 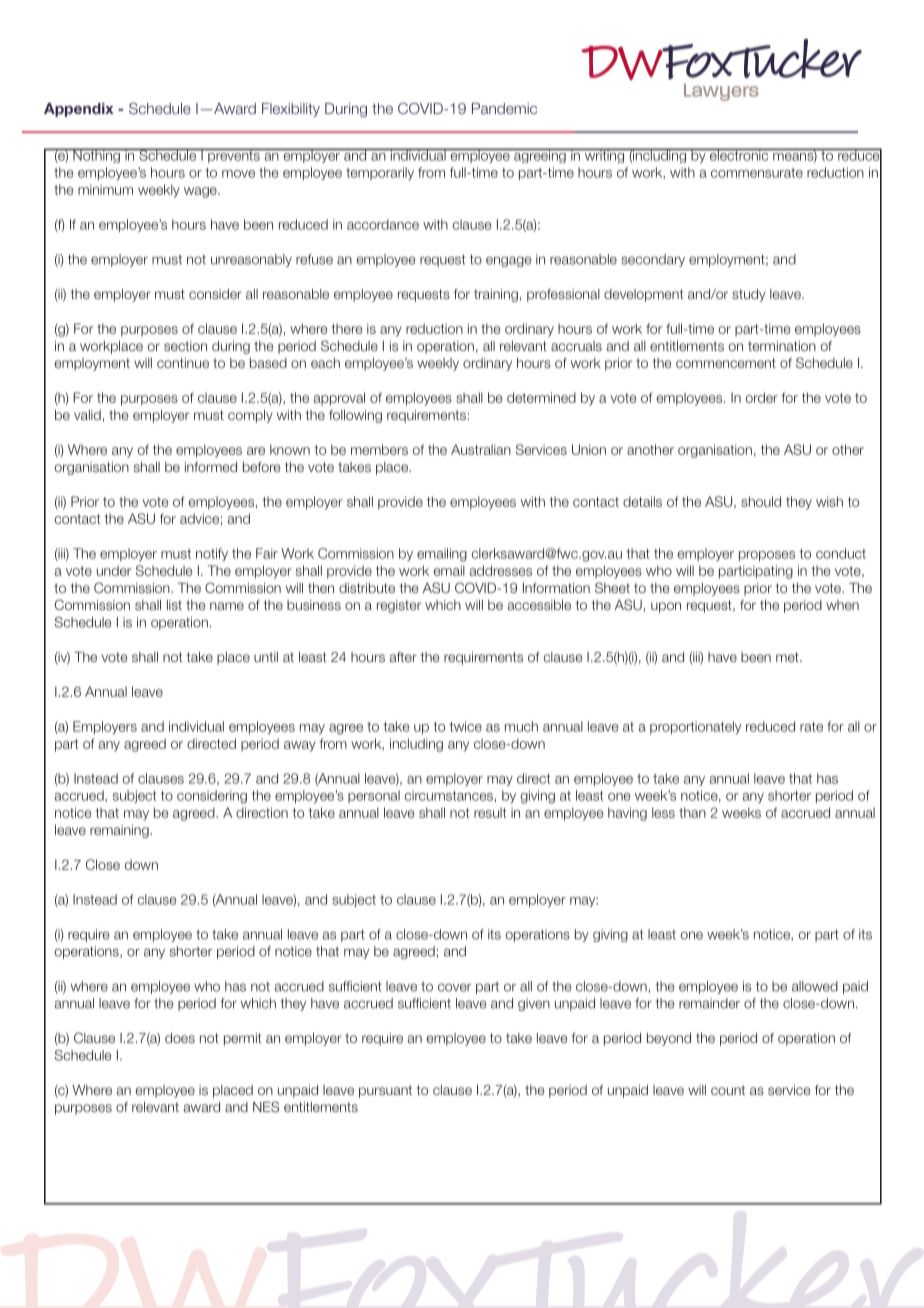 I want to click on addresses, so click(x=501, y=570).
